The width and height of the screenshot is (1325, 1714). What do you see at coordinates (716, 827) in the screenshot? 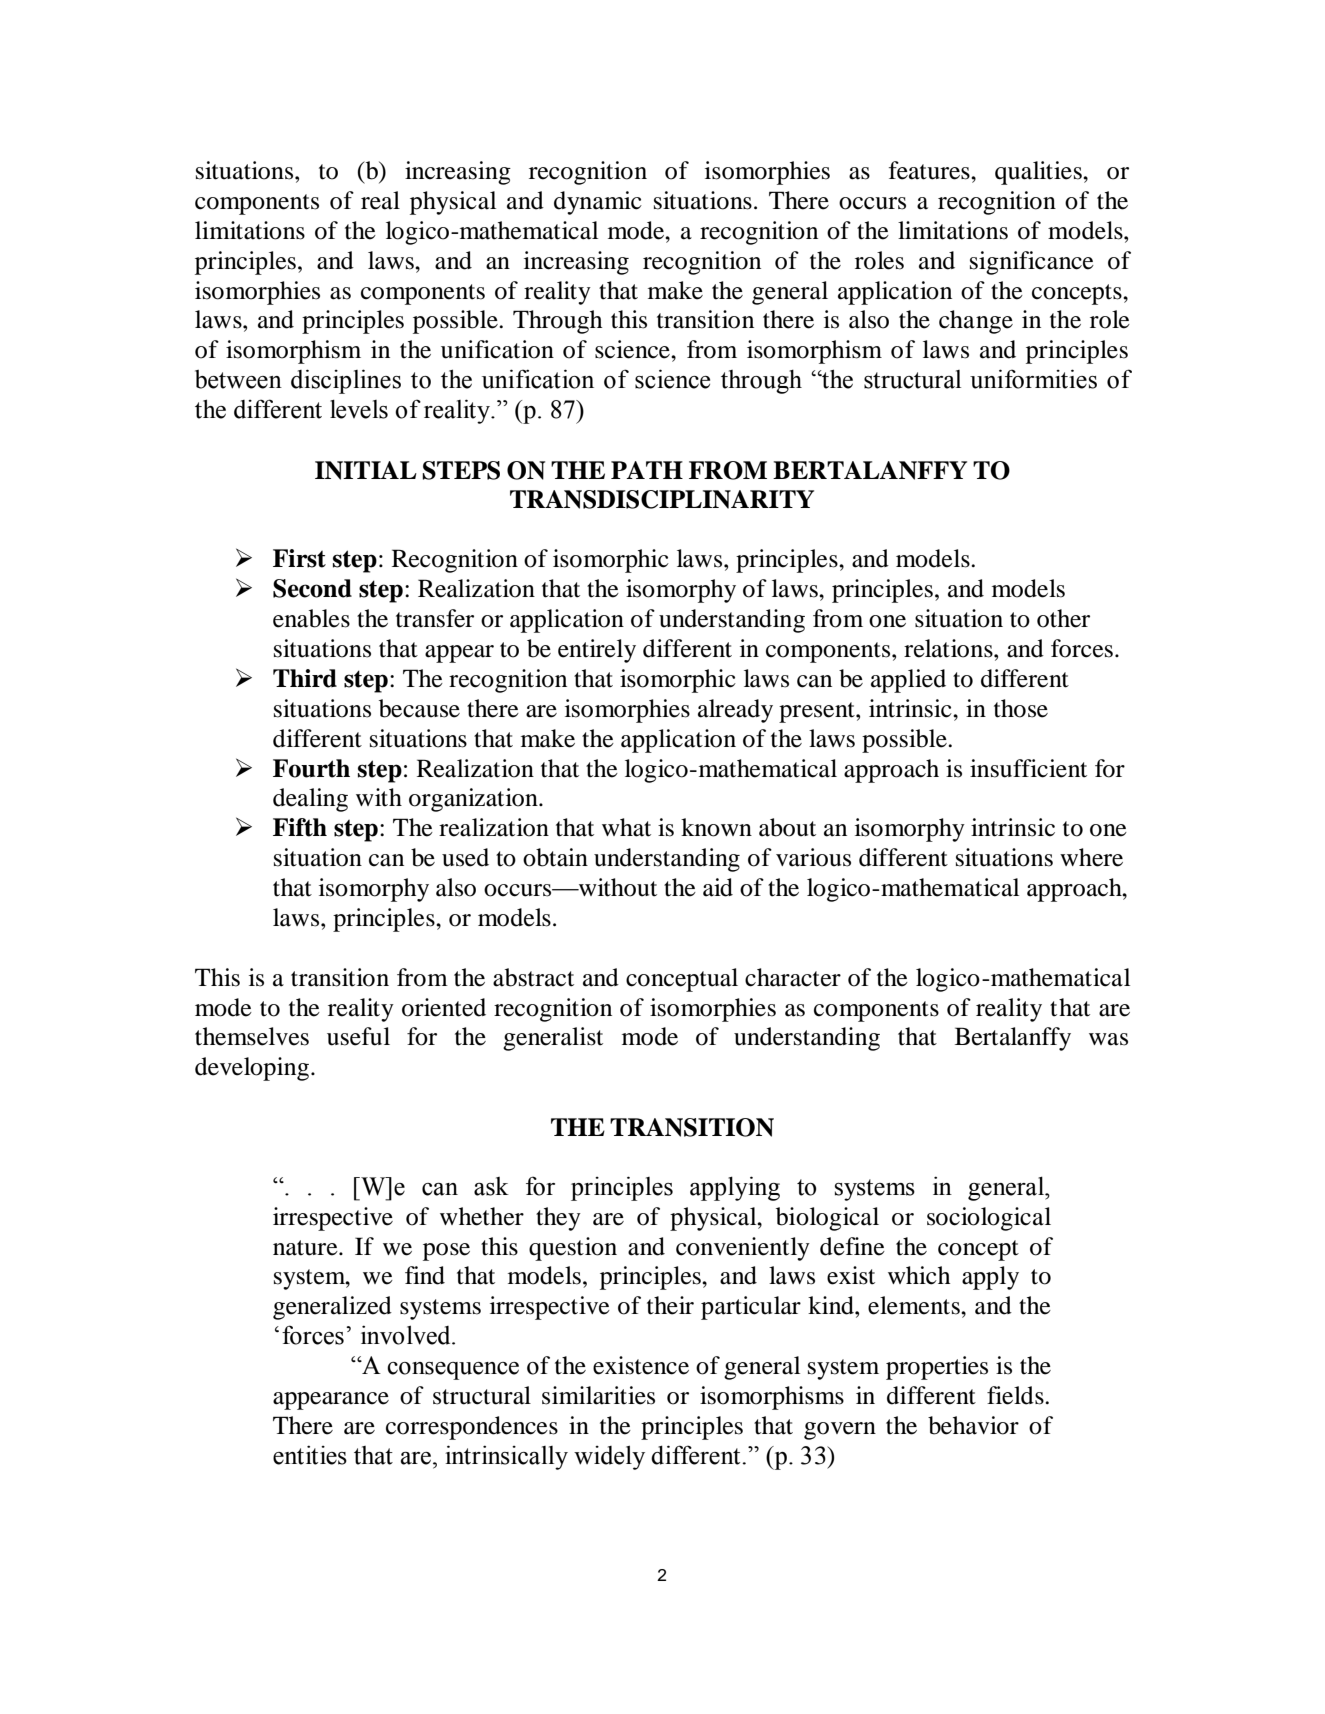
I see `known` at bounding box center [716, 827].
